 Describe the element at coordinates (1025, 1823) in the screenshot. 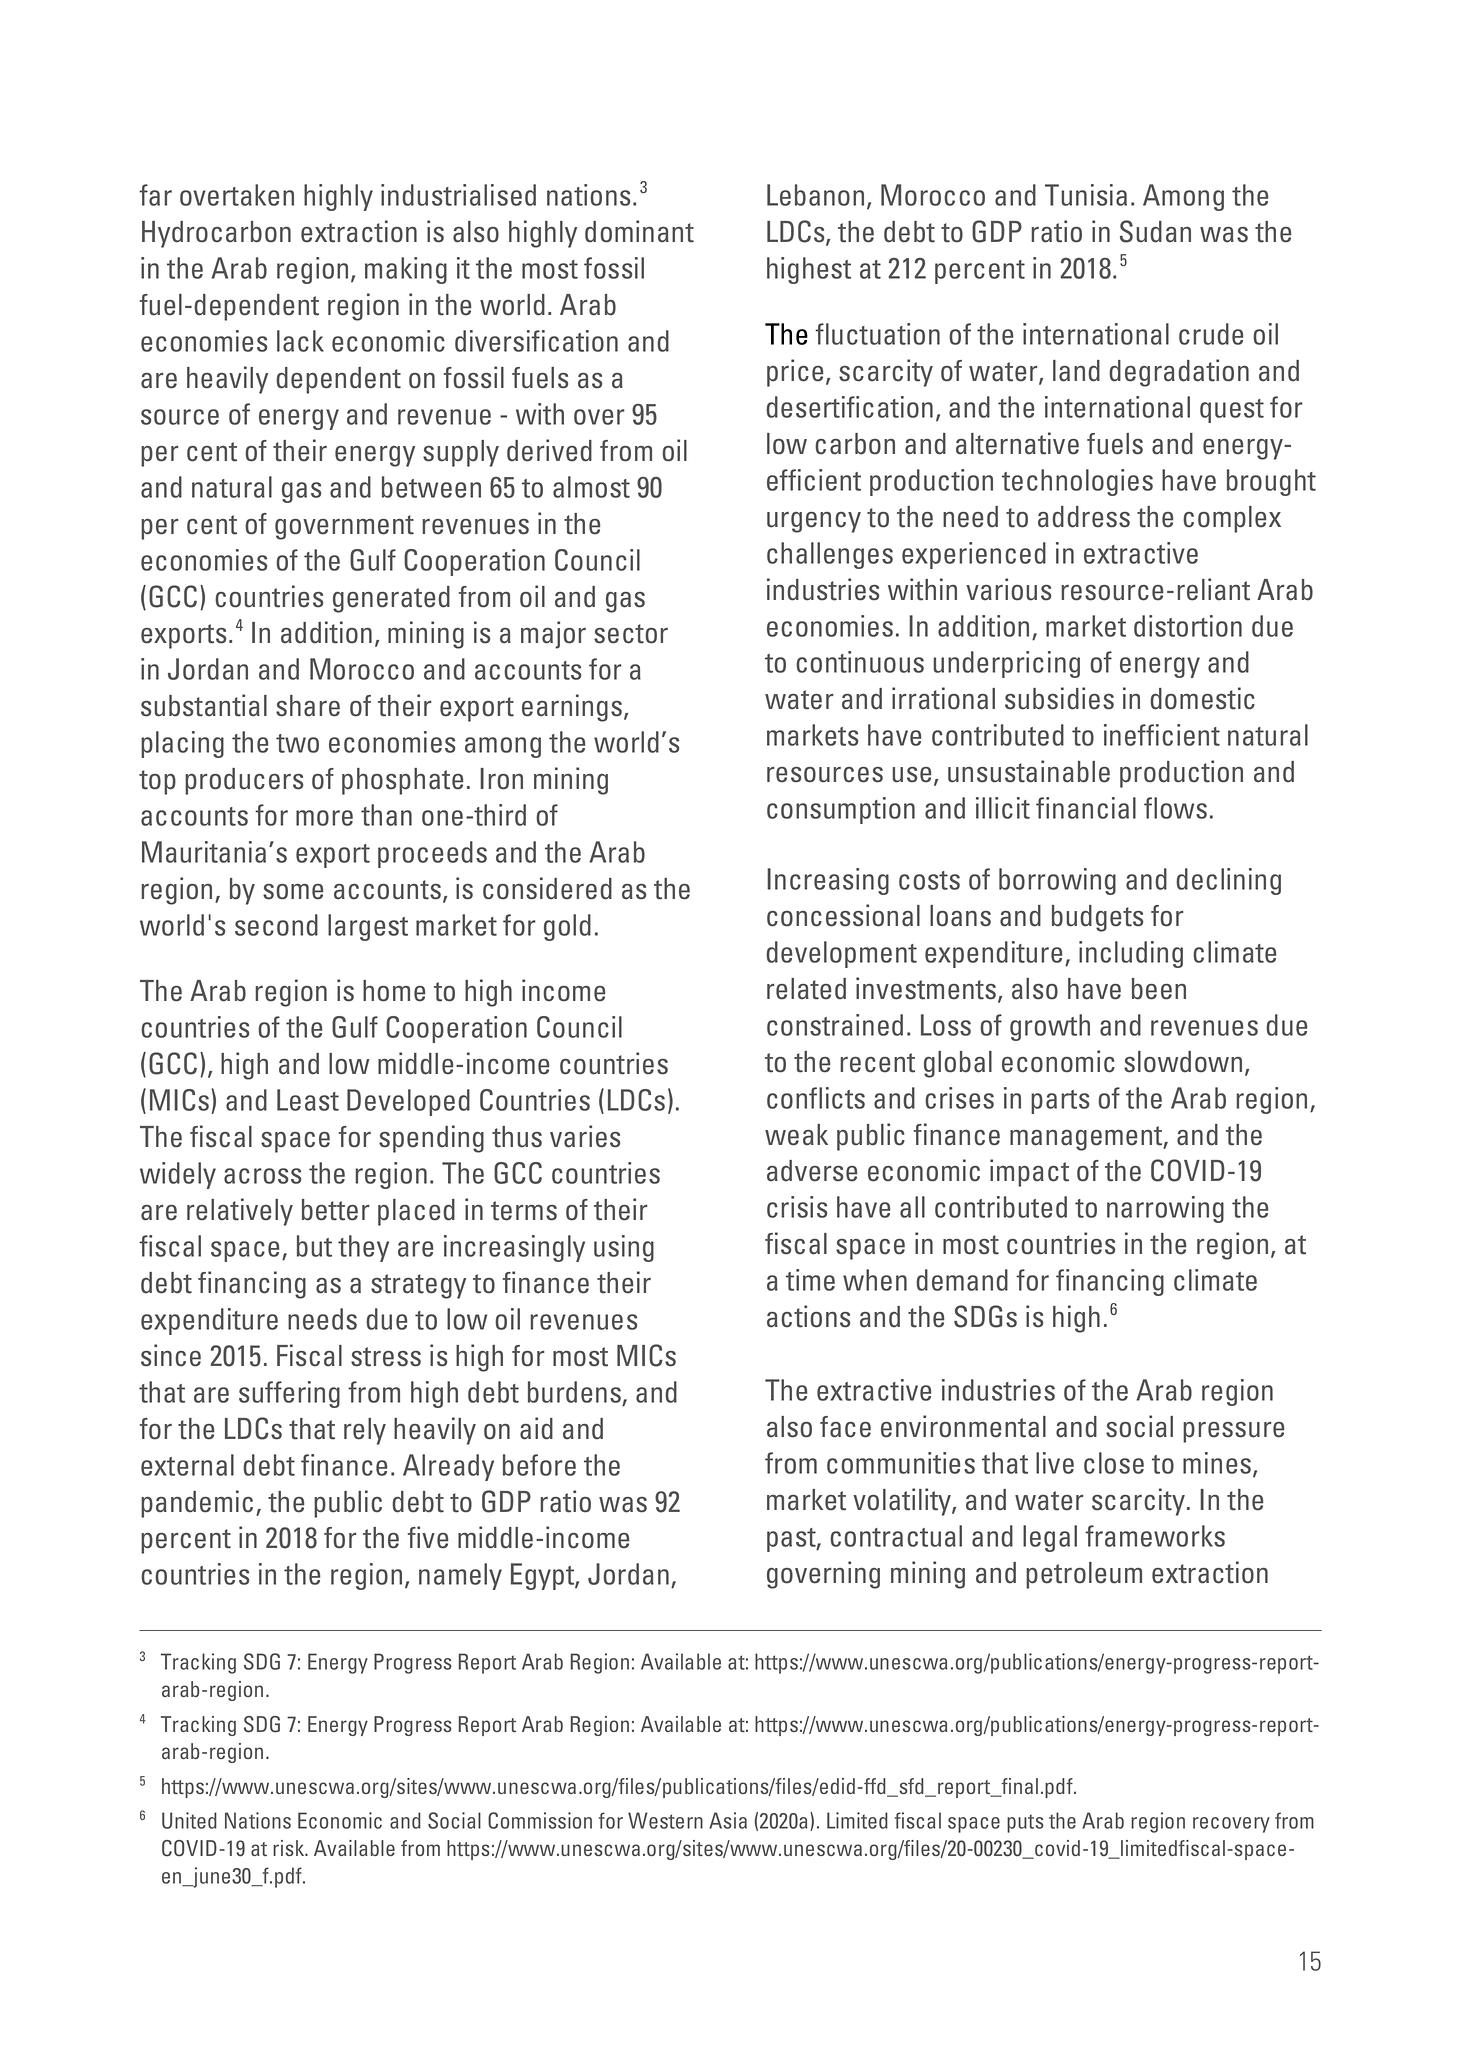

I see `puts` at that location.
